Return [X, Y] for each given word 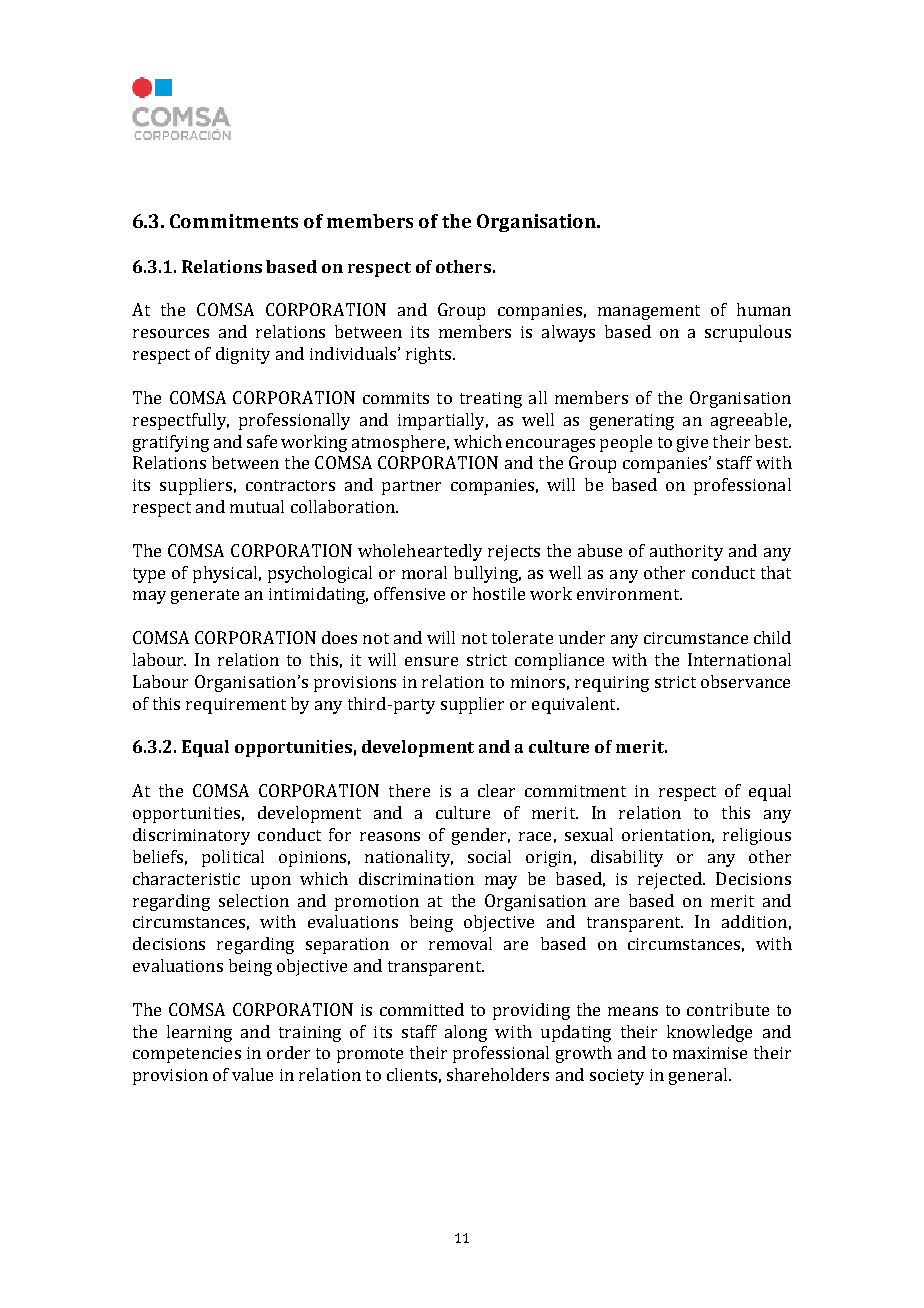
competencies [187, 1055]
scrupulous [748, 333]
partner [411, 487]
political [233, 858]
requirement [236, 706]
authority [686, 552]
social [489, 856]
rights [428, 355]
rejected [671, 880]
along [466, 1033]
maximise [710, 1053]
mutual [257, 506]
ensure [431, 661]
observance [745, 681]
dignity [243, 355]
